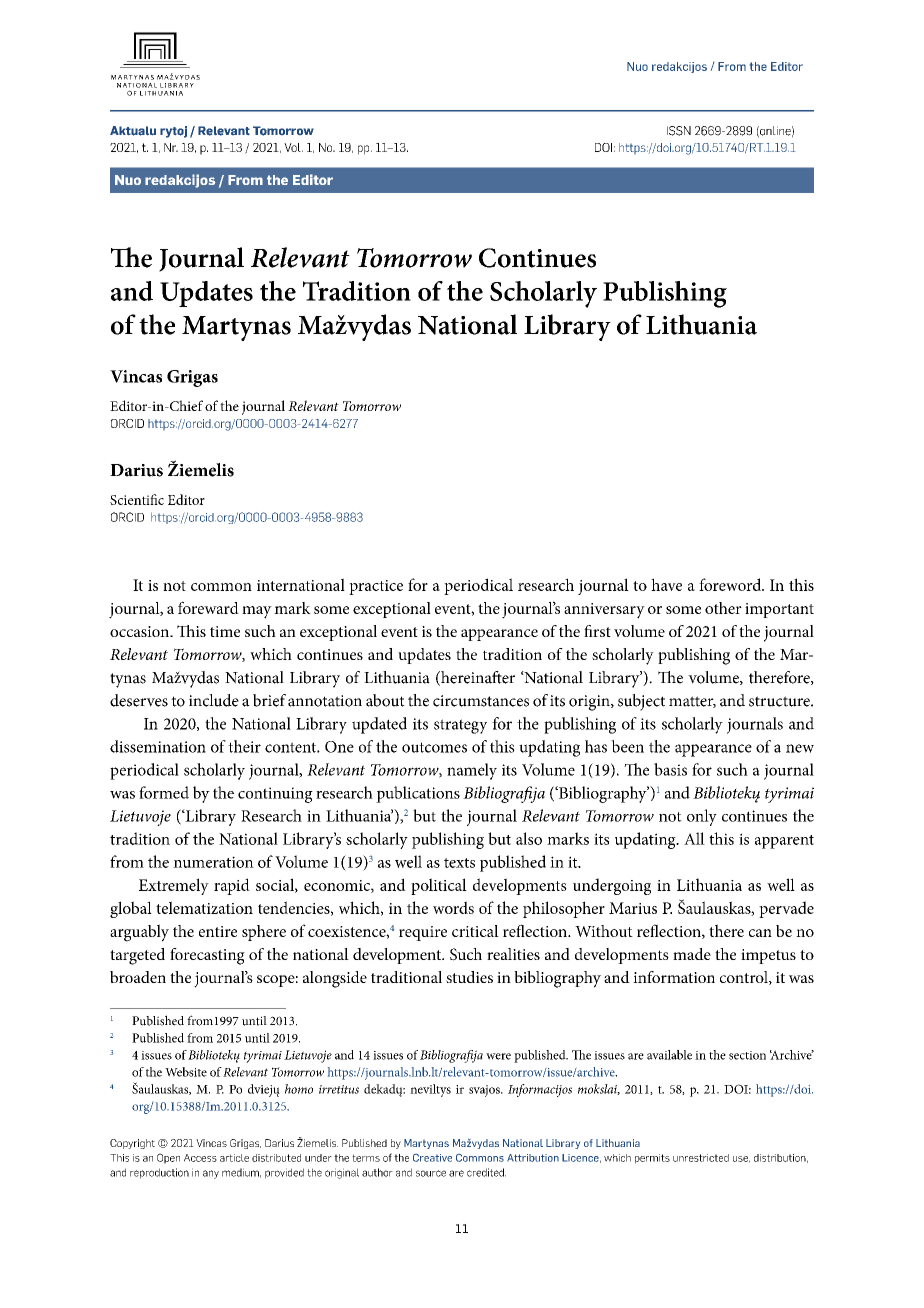 Image resolution: width=924 pixels, height=1308 pixels. What do you see at coordinates (200, 1158) in the screenshot?
I see `Access` at bounding box center [200, 1158].
